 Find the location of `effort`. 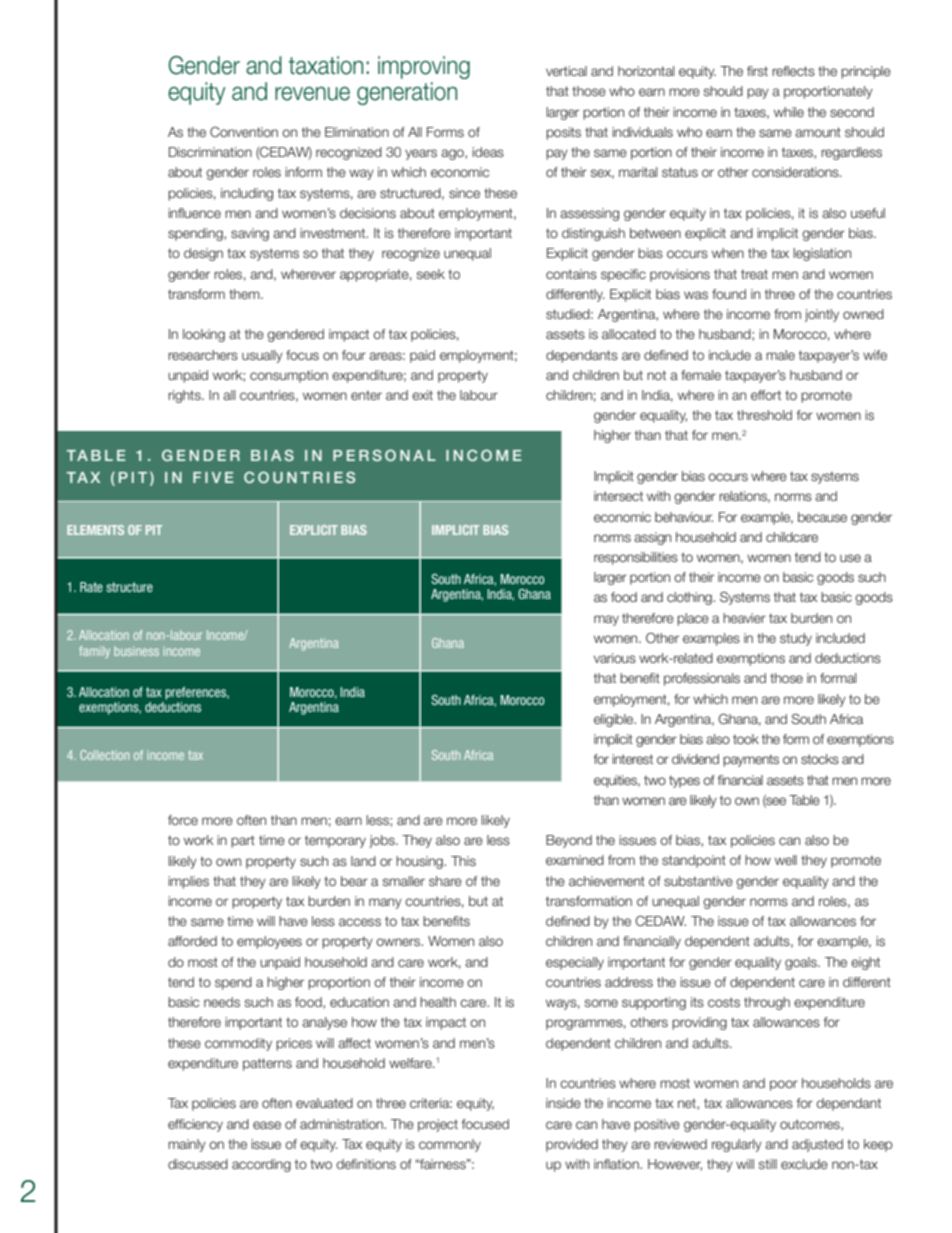

effort is located at coordinates (766, 395).
